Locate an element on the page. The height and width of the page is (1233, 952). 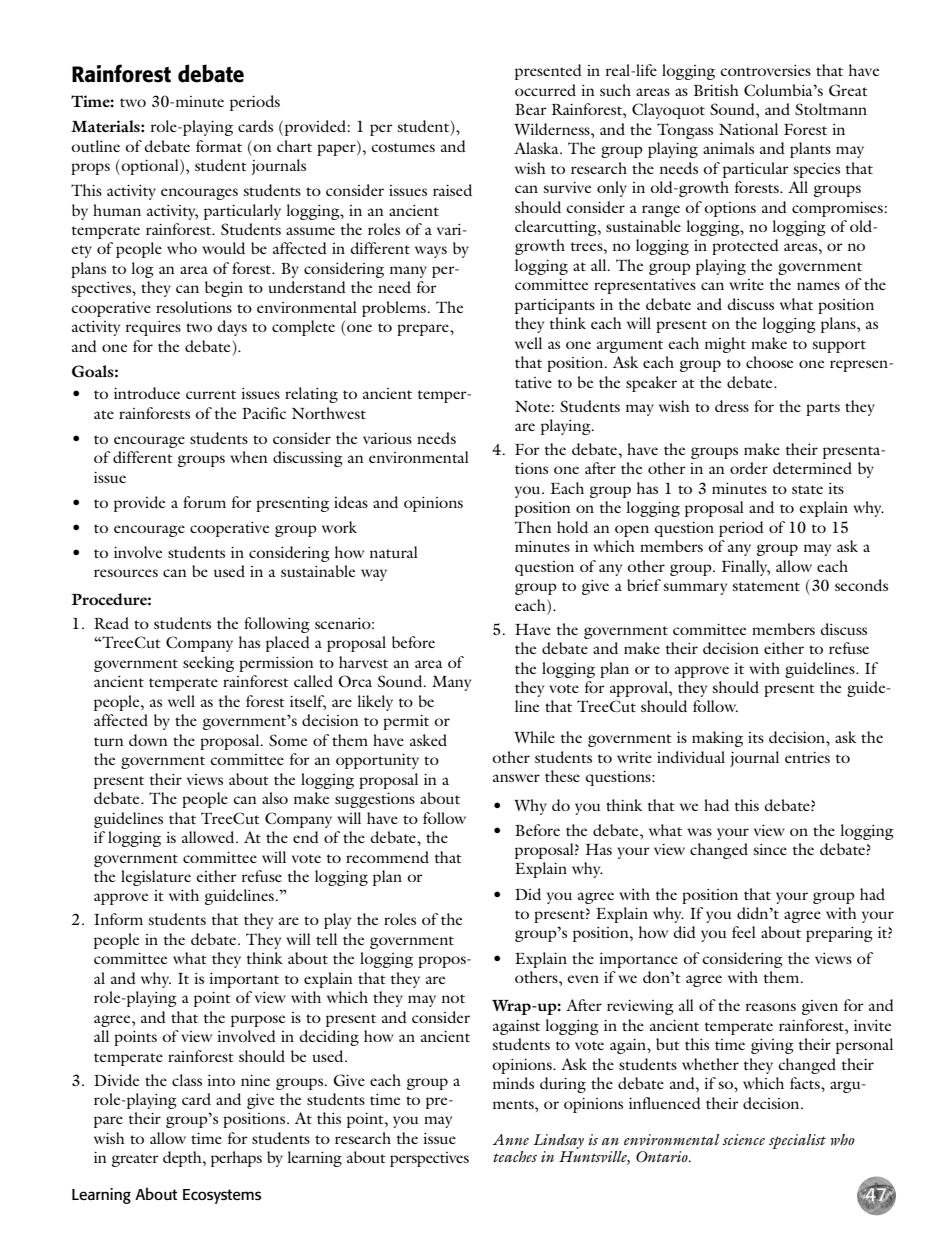
Bear is located at coordinates (531, 109).
